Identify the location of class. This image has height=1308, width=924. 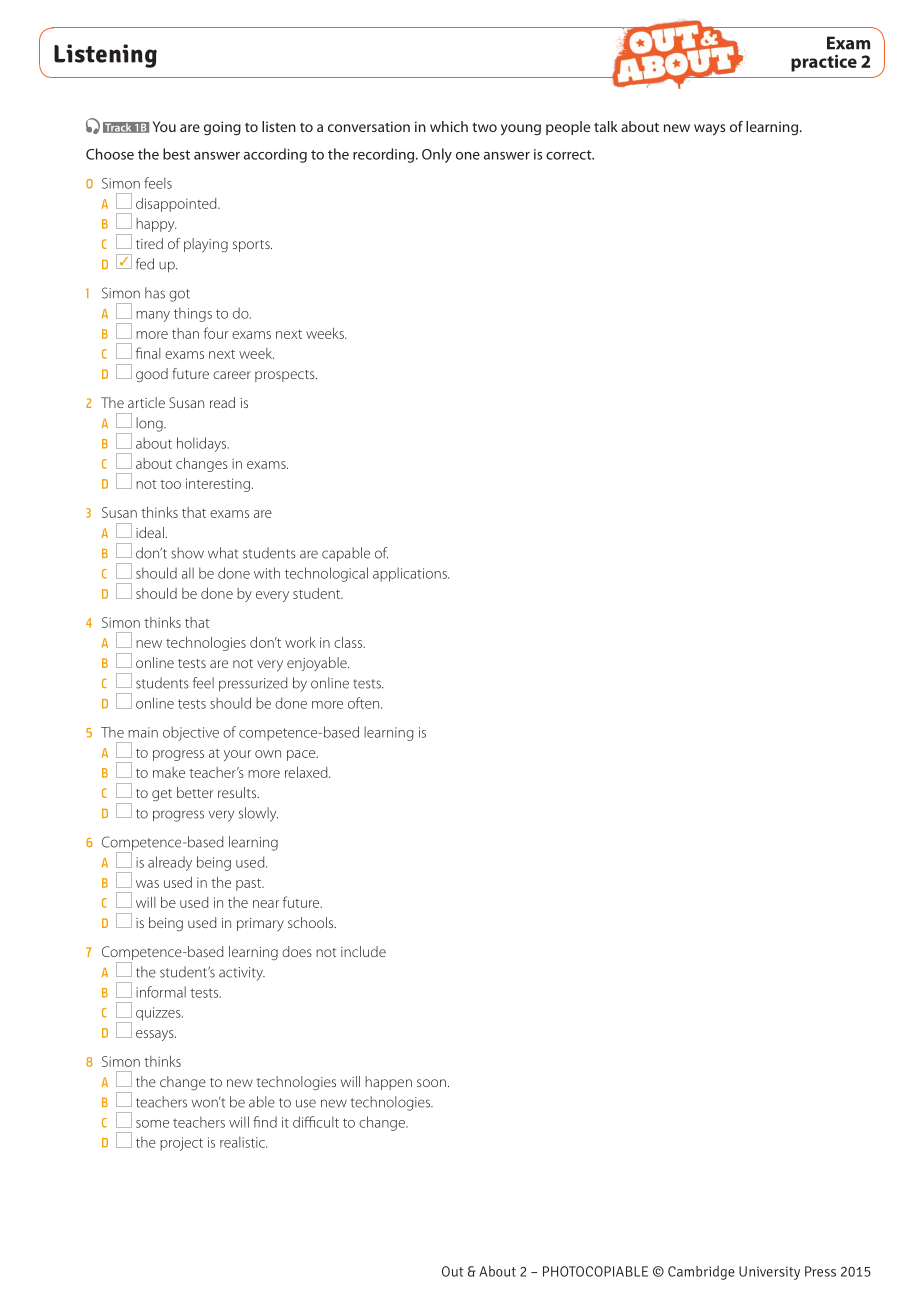
(349, 642).
